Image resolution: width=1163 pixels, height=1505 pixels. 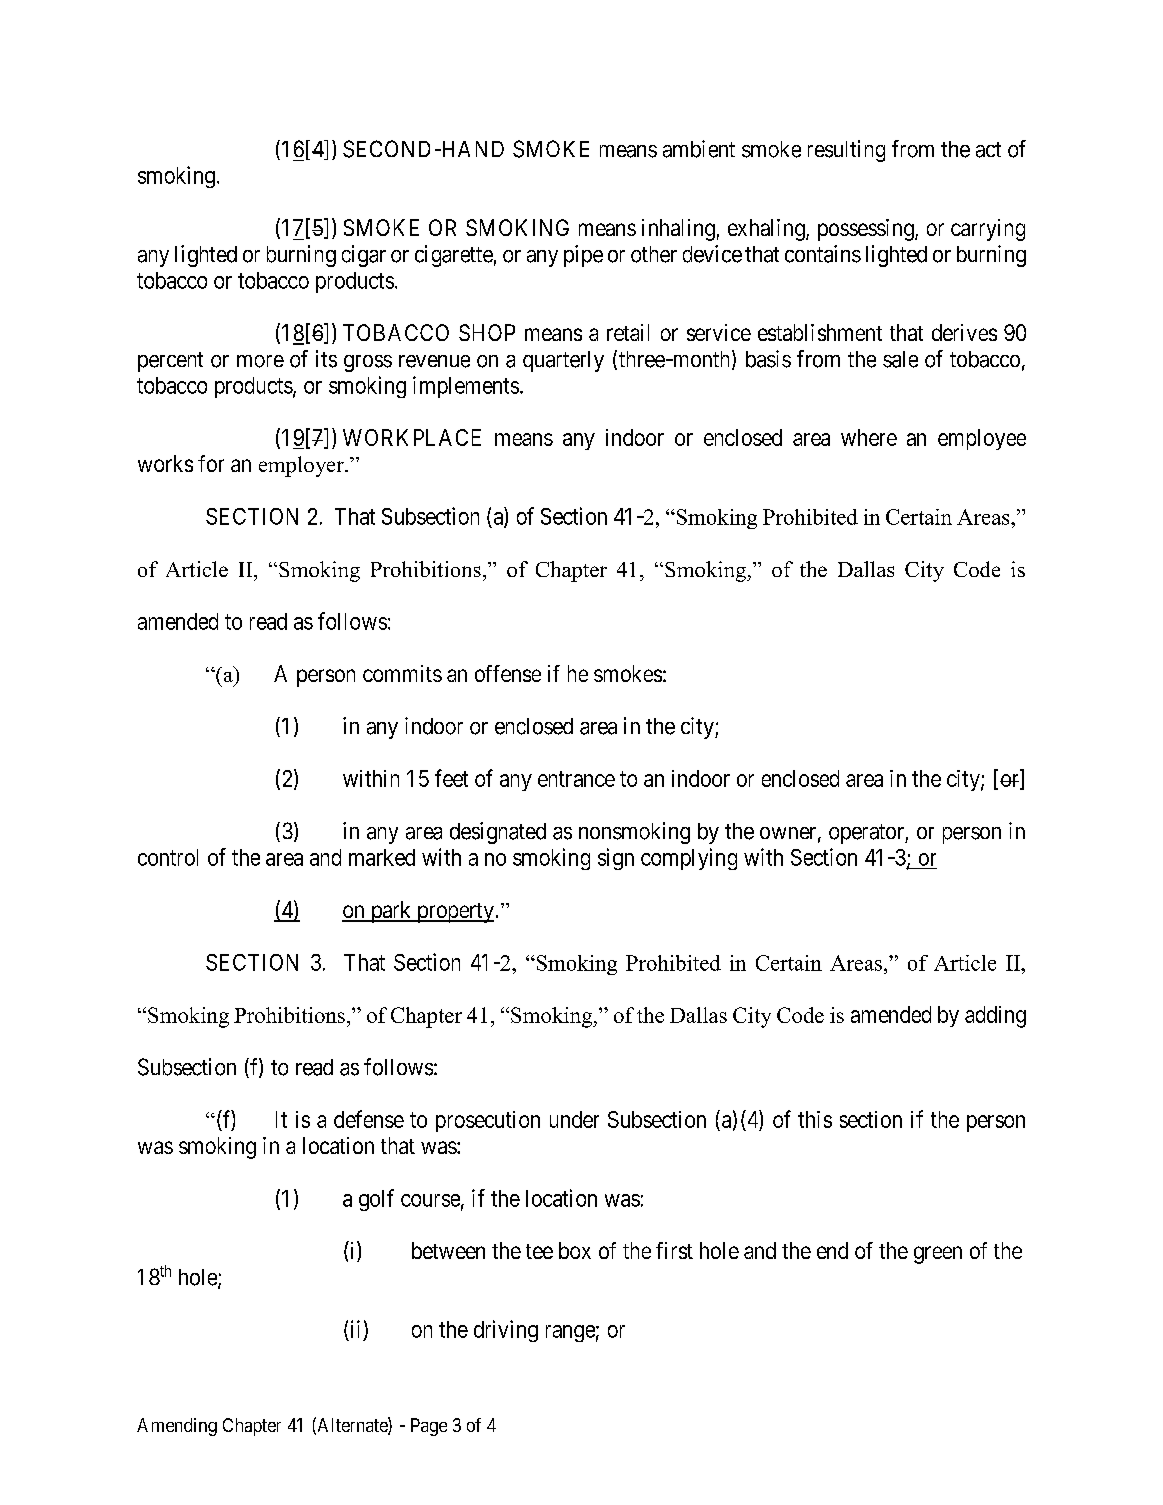 What do you see at coordinates (576, 779) in the screenshot?
I see `entrance` at bounding box center [576, 779].
